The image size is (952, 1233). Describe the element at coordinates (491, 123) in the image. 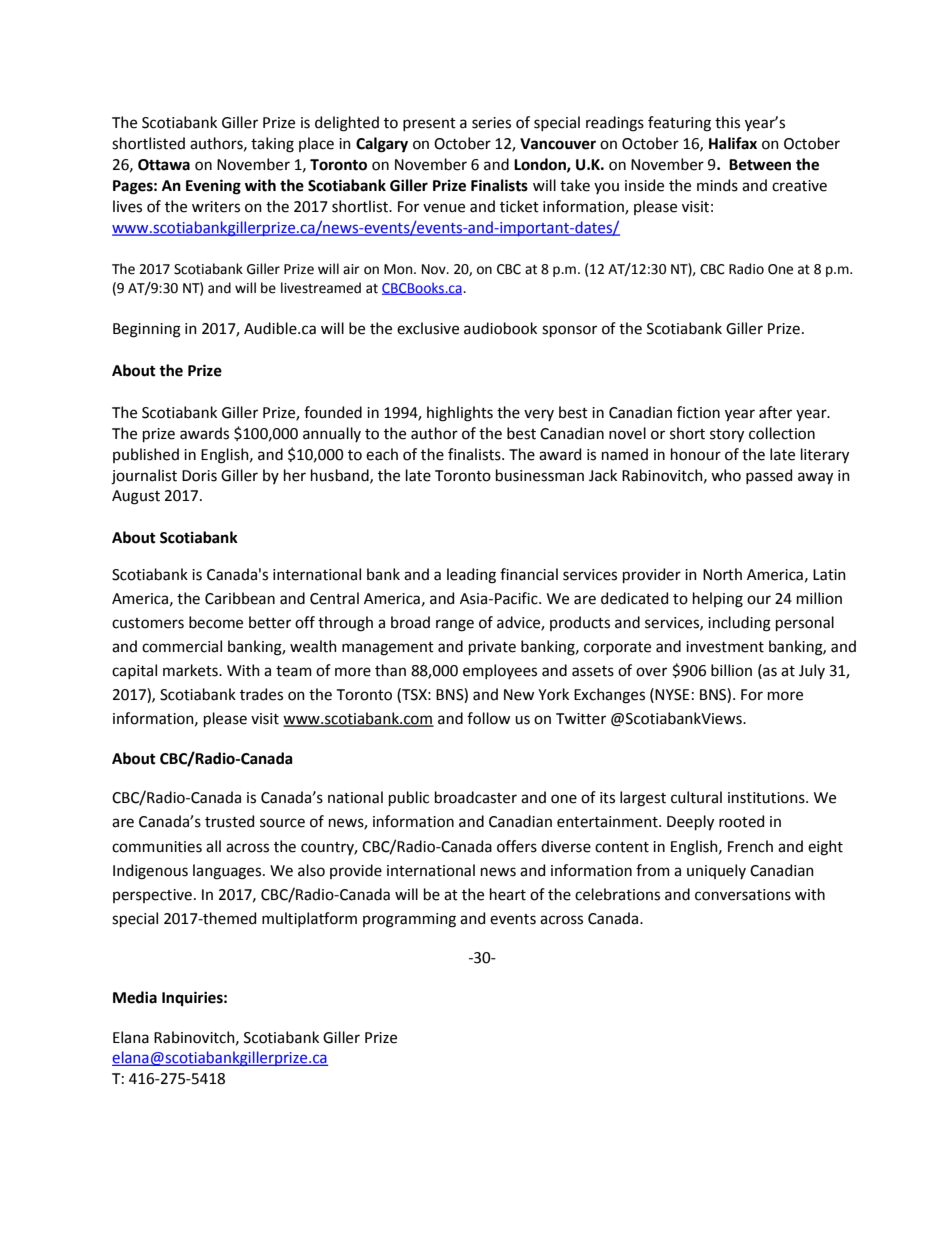

I see `series` at that location.
